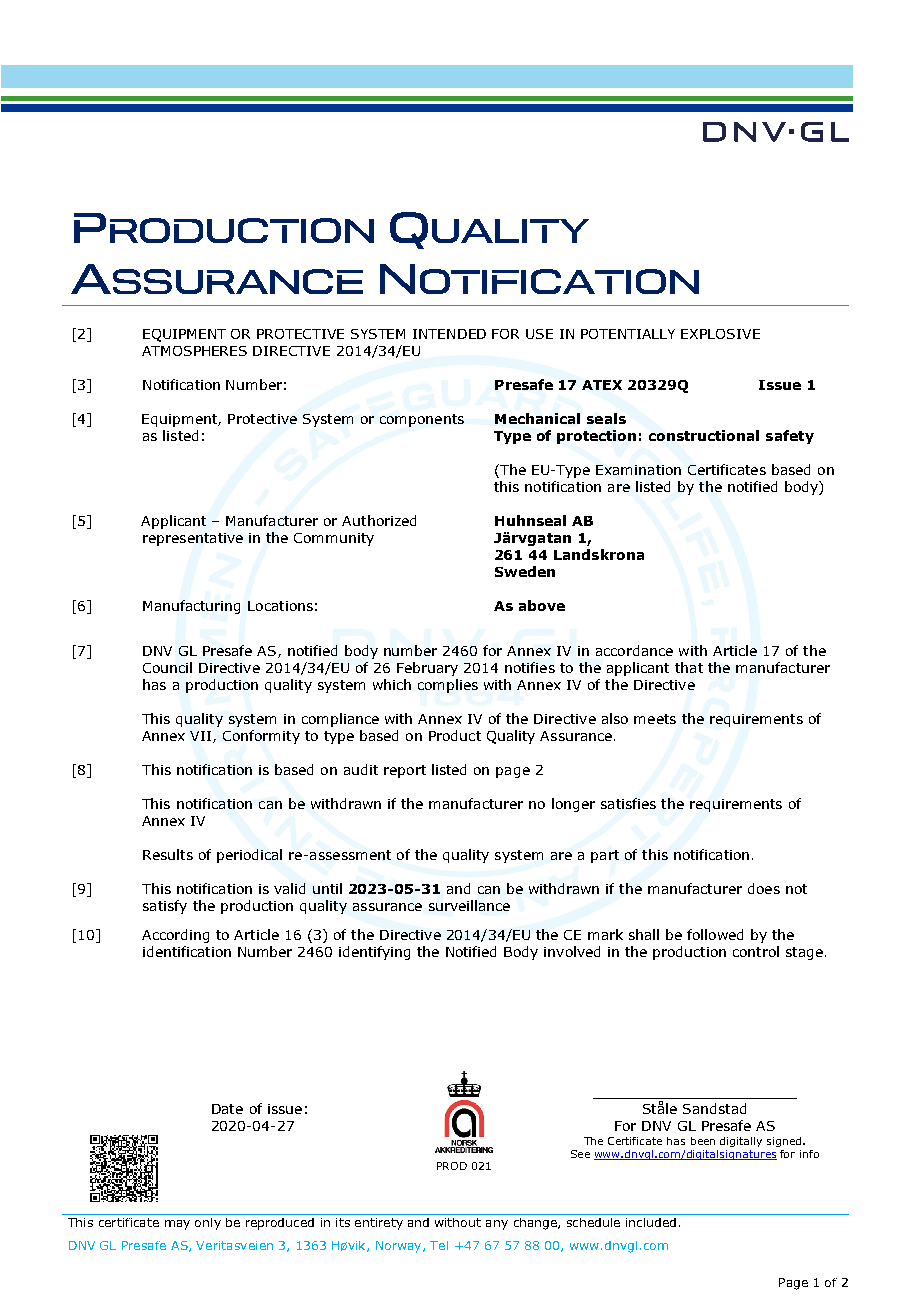  What do you see at coordinates (208, 1224) in the page?
I see `only` at bounding box center [208, 1224].
